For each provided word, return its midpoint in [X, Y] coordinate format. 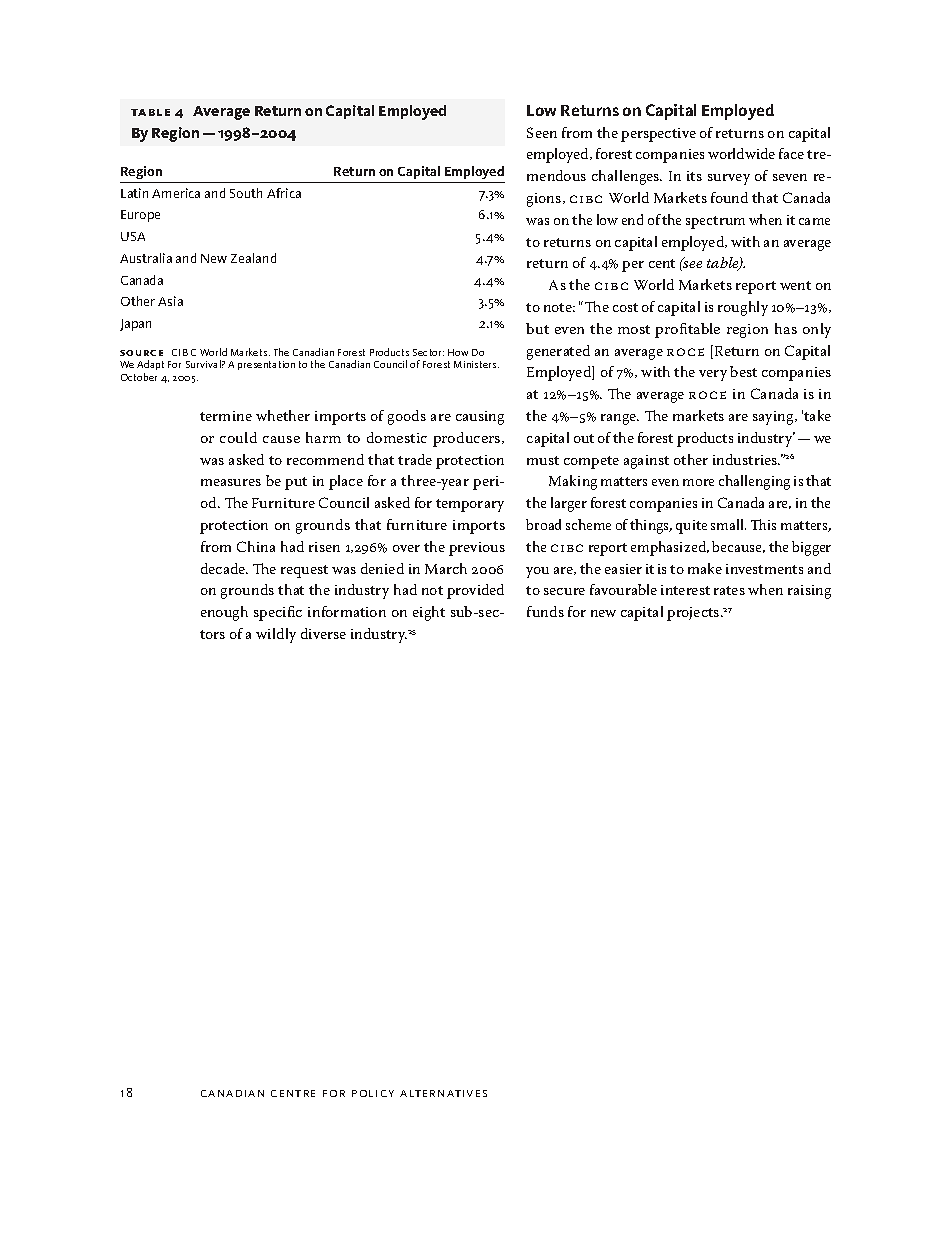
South [246, 193]
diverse [323, 633]
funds [545, 611]
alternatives [443, 1093]
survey [729, 179]
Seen [542, 132]
